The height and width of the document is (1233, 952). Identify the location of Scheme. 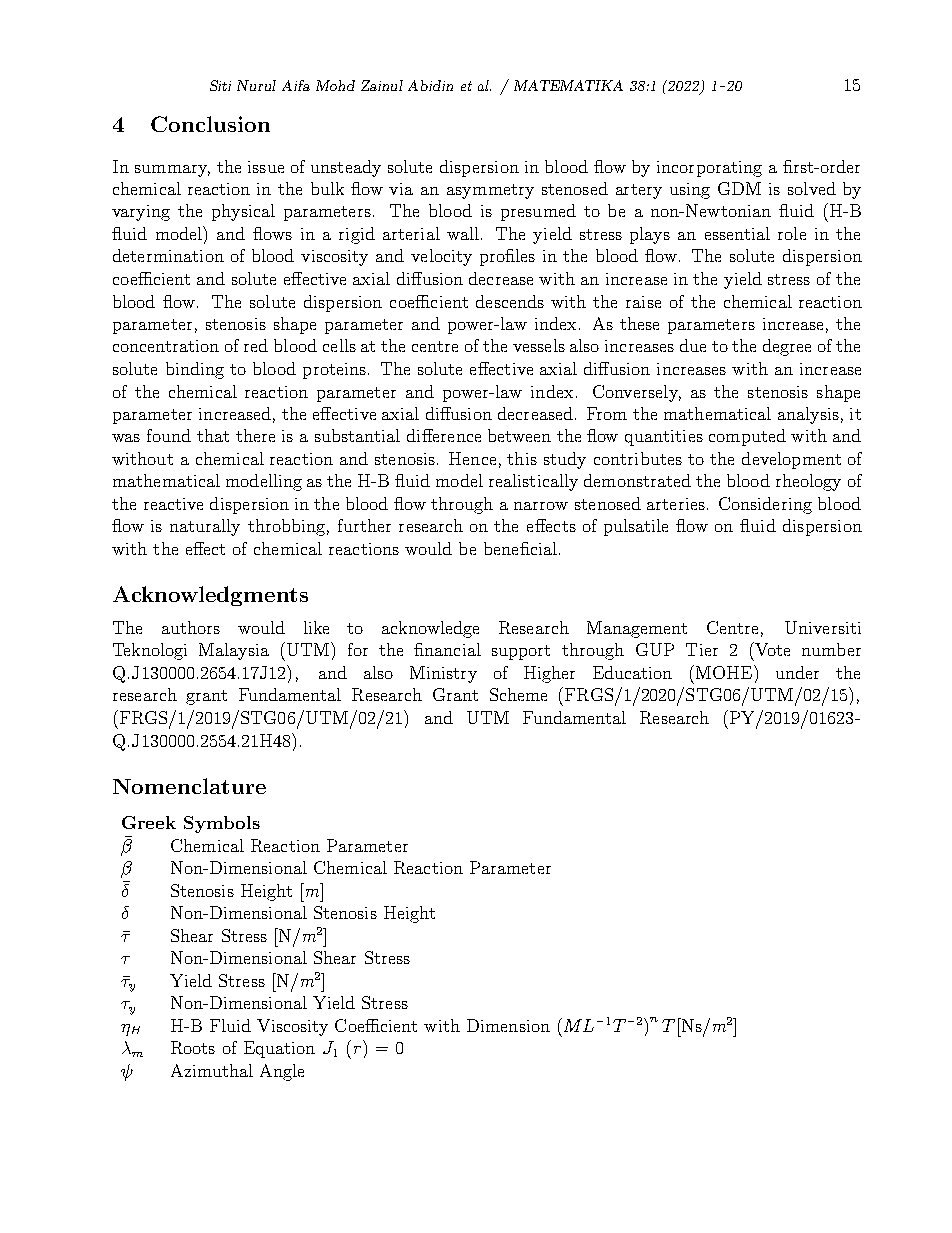
(518, 694).
